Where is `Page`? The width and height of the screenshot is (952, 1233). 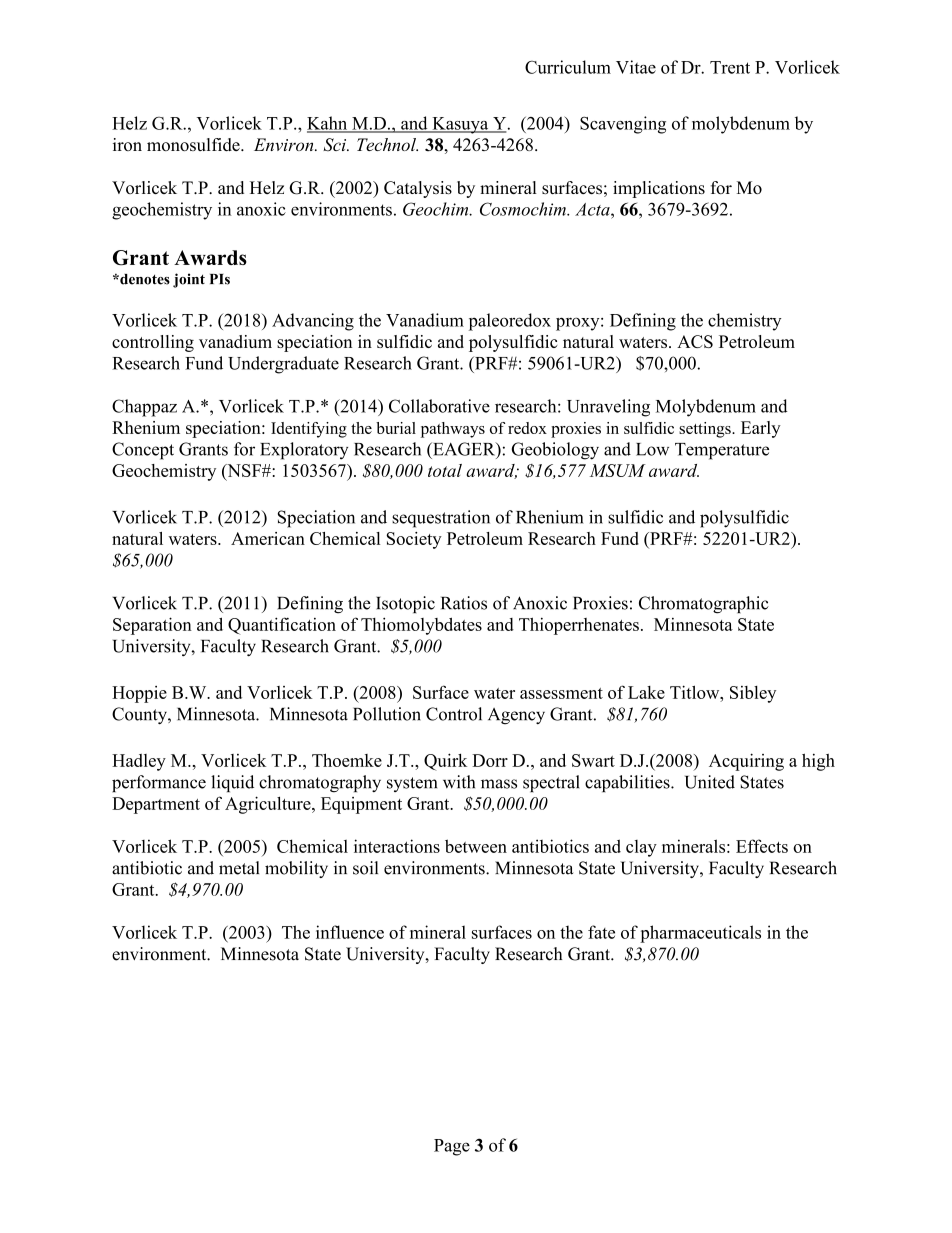
Page is located at coordinates (452, 1147).
